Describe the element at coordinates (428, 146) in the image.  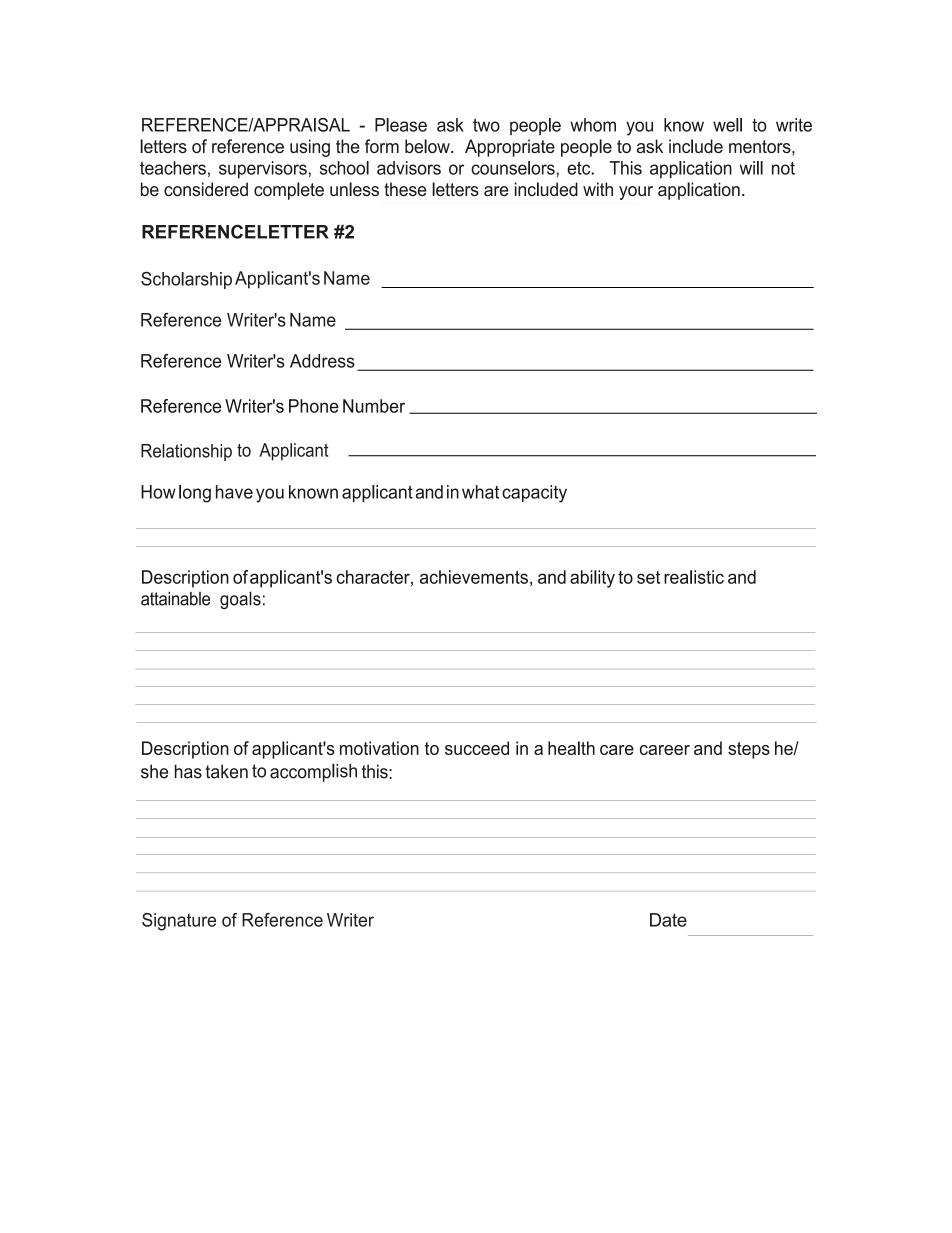
I see `below` at that location.
